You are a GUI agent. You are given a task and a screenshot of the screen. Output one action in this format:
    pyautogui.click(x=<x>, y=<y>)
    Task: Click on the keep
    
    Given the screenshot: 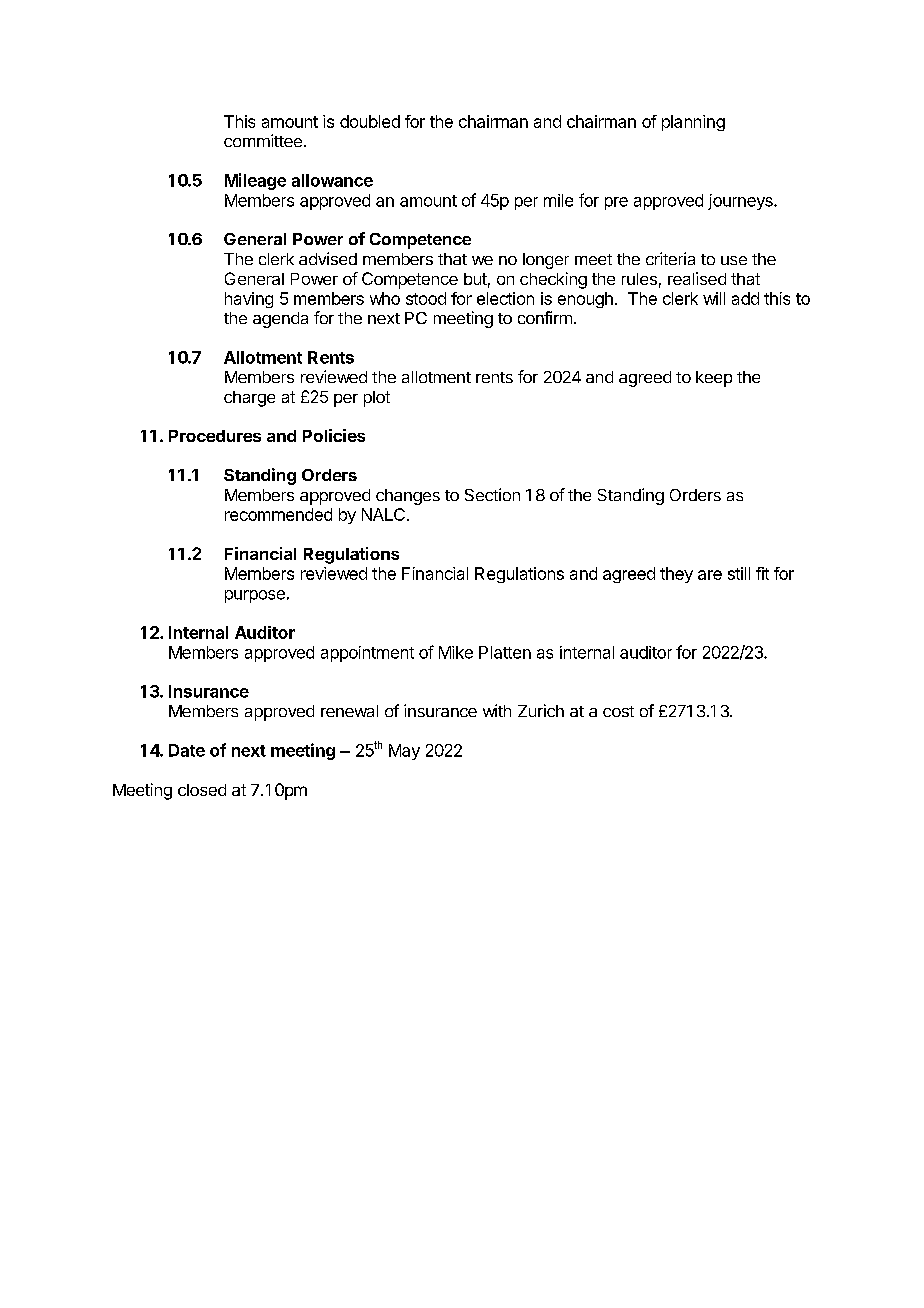 What is the action you would take?
    pyautogui.click(x=714, y=379)
